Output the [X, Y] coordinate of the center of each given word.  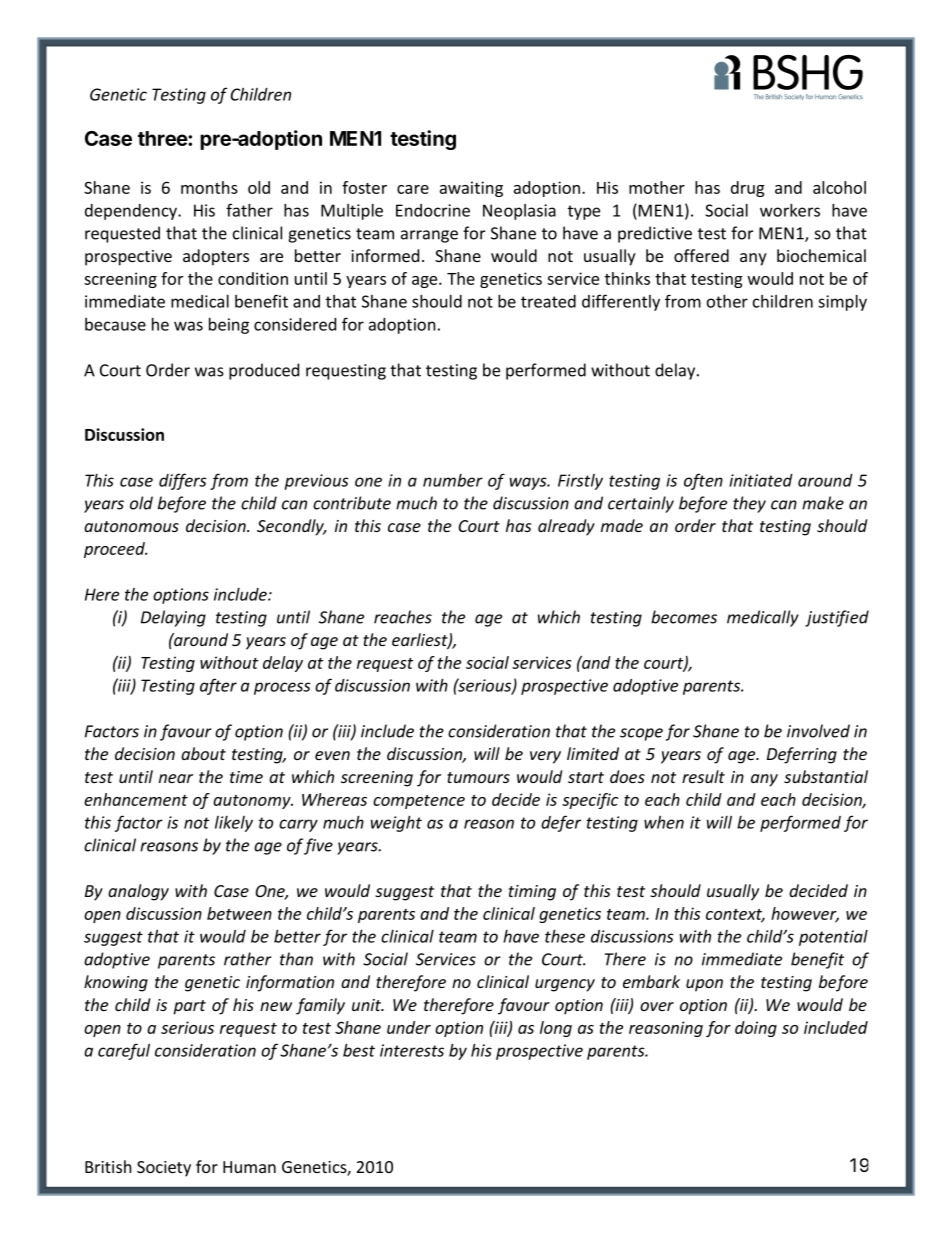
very [545, 757]
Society [164, 1169]
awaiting [471, 189]
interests [412, 1050]
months [209, 187]
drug [748, 189]
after [218, 686]
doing [756, 1029]
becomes [684, 617]
